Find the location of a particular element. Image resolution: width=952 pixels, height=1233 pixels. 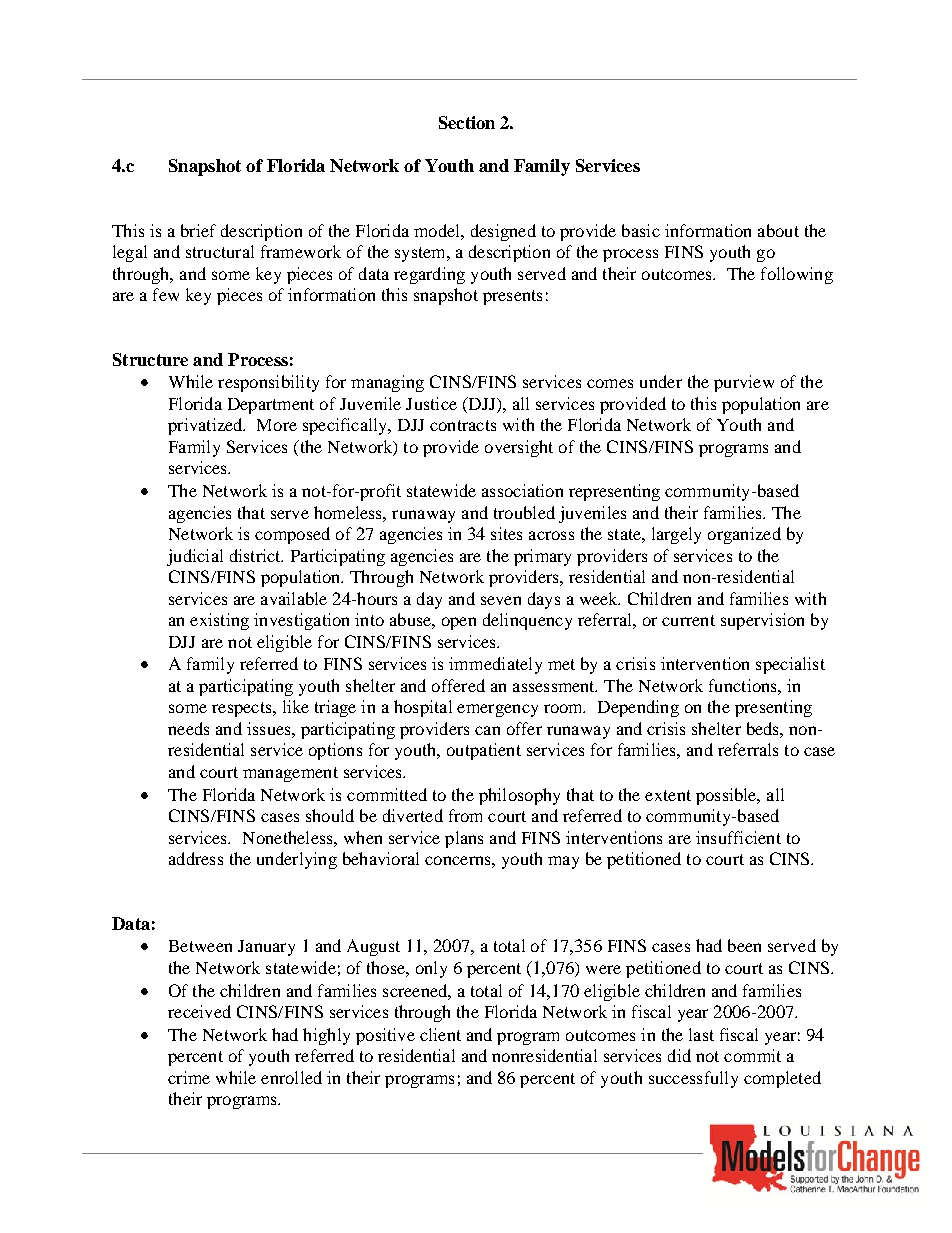

responsibility is located at coordinates (268, 383).
